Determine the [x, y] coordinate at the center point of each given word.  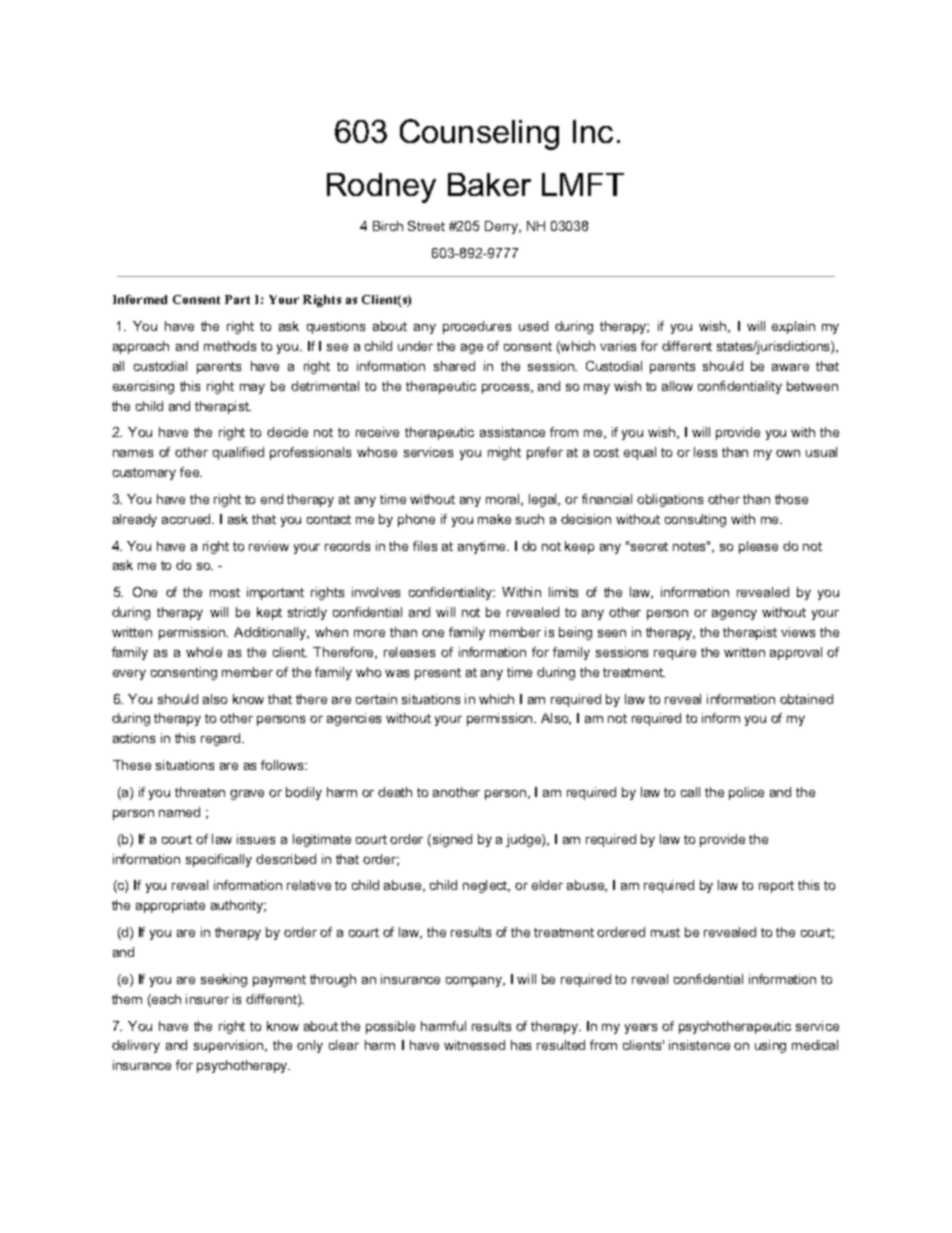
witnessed [474, 1045]
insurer [207, 999]
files [425, 546]
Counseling [479, 134]
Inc [593, 131]
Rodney [381, 188]
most [225, 592]
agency [734, 615]
